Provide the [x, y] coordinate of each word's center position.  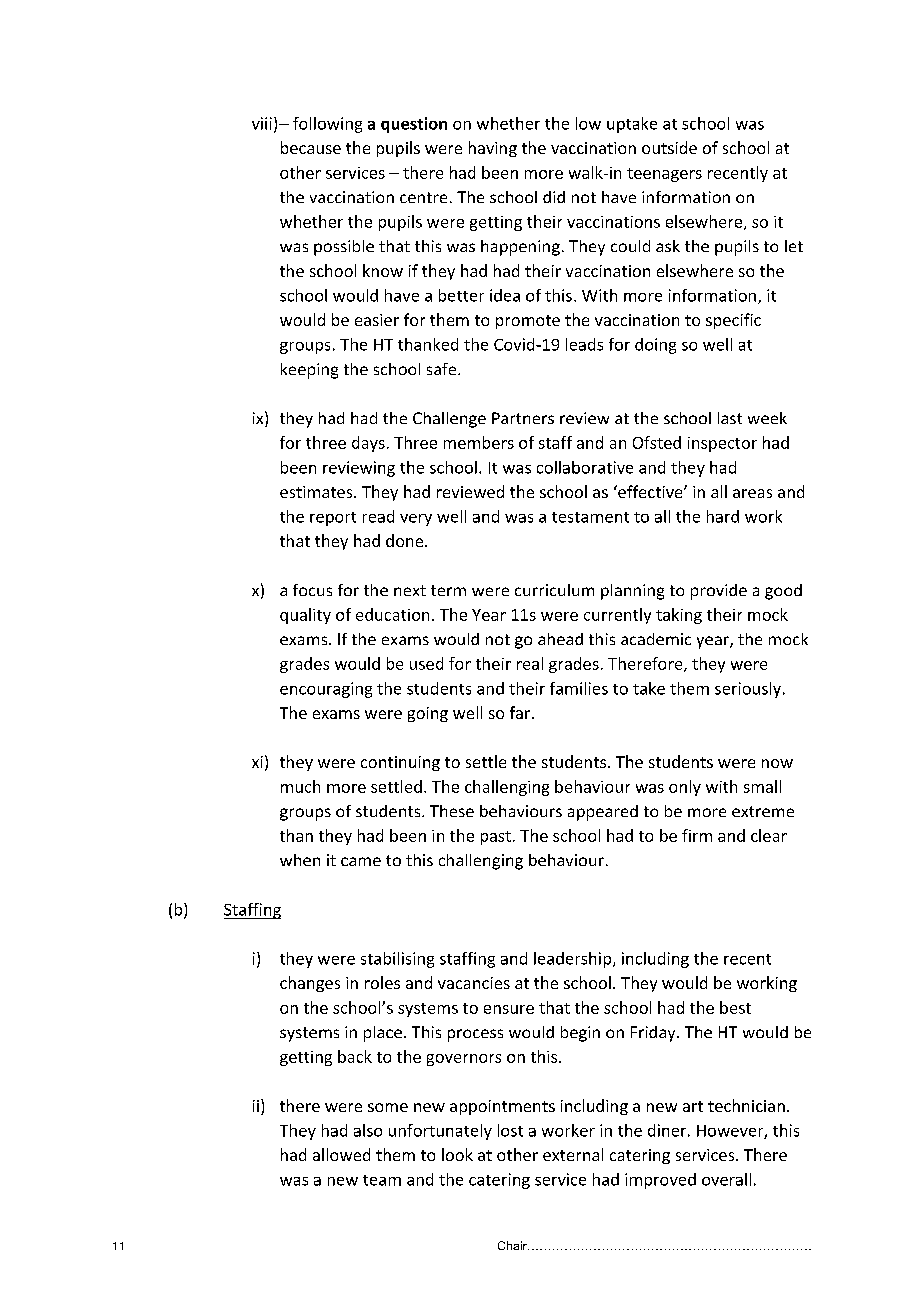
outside [669, 147]
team [382, 1180]
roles [382, 982]
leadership [574, 960]
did [554, 197]
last [730, 418]
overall [726, 1179]
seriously [748, 690]
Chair [513, 1245]
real [530, 663]
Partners [523, 418]
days [368, 444]
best [735, 1007]
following [327, 125]
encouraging [326, 690]
